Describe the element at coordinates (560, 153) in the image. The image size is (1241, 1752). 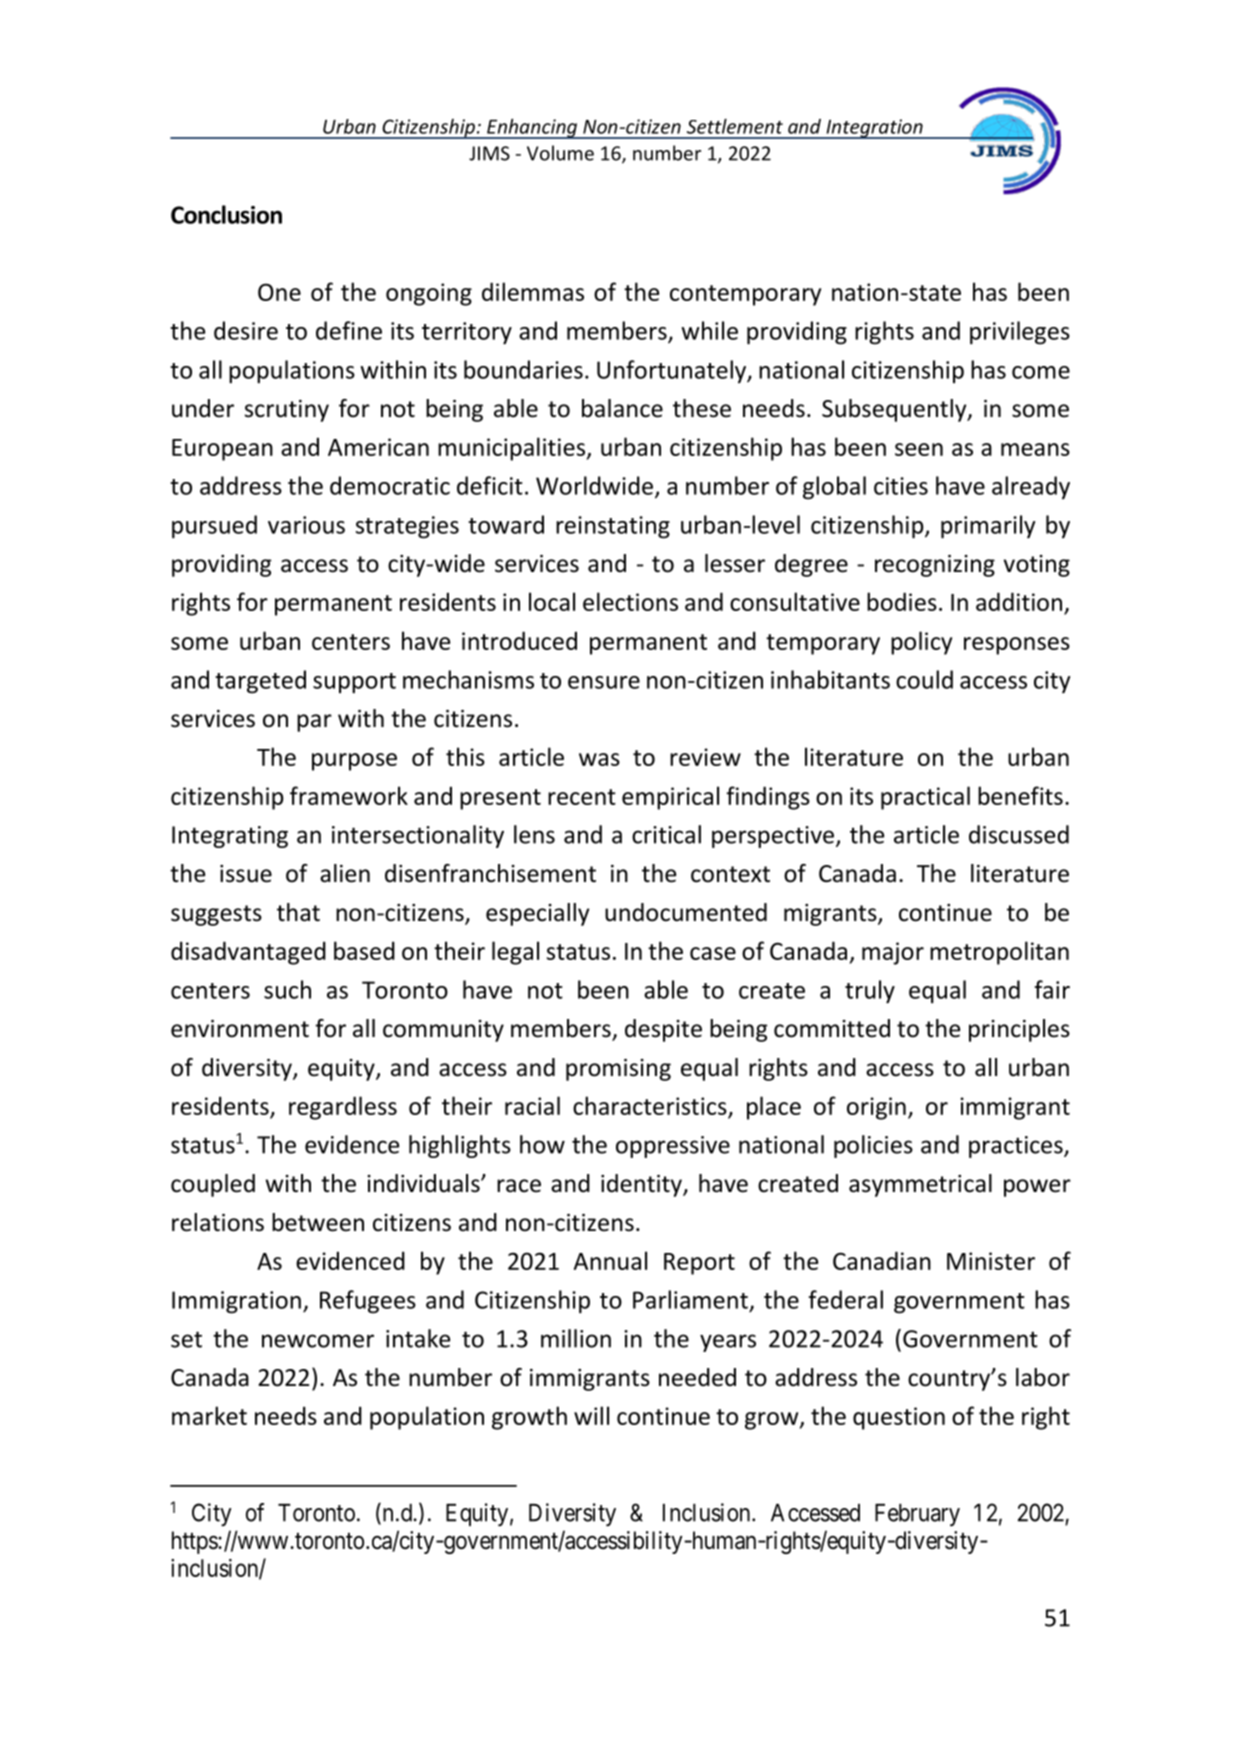
I see `Volume` at that location.
